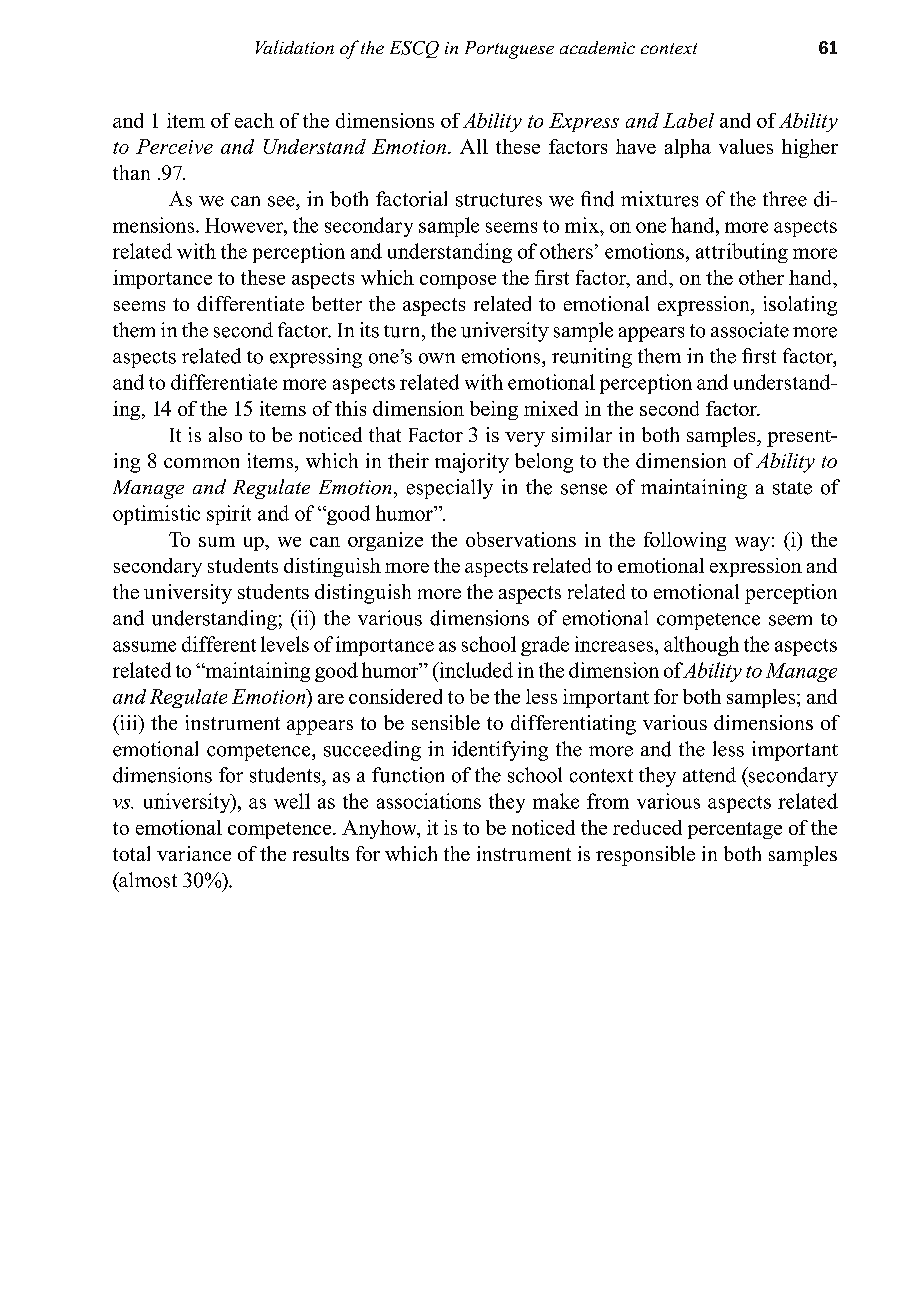 Image resolution: width=922 pixels, height=1316 pixels. I want to click on spirit, so click(229, 515).
